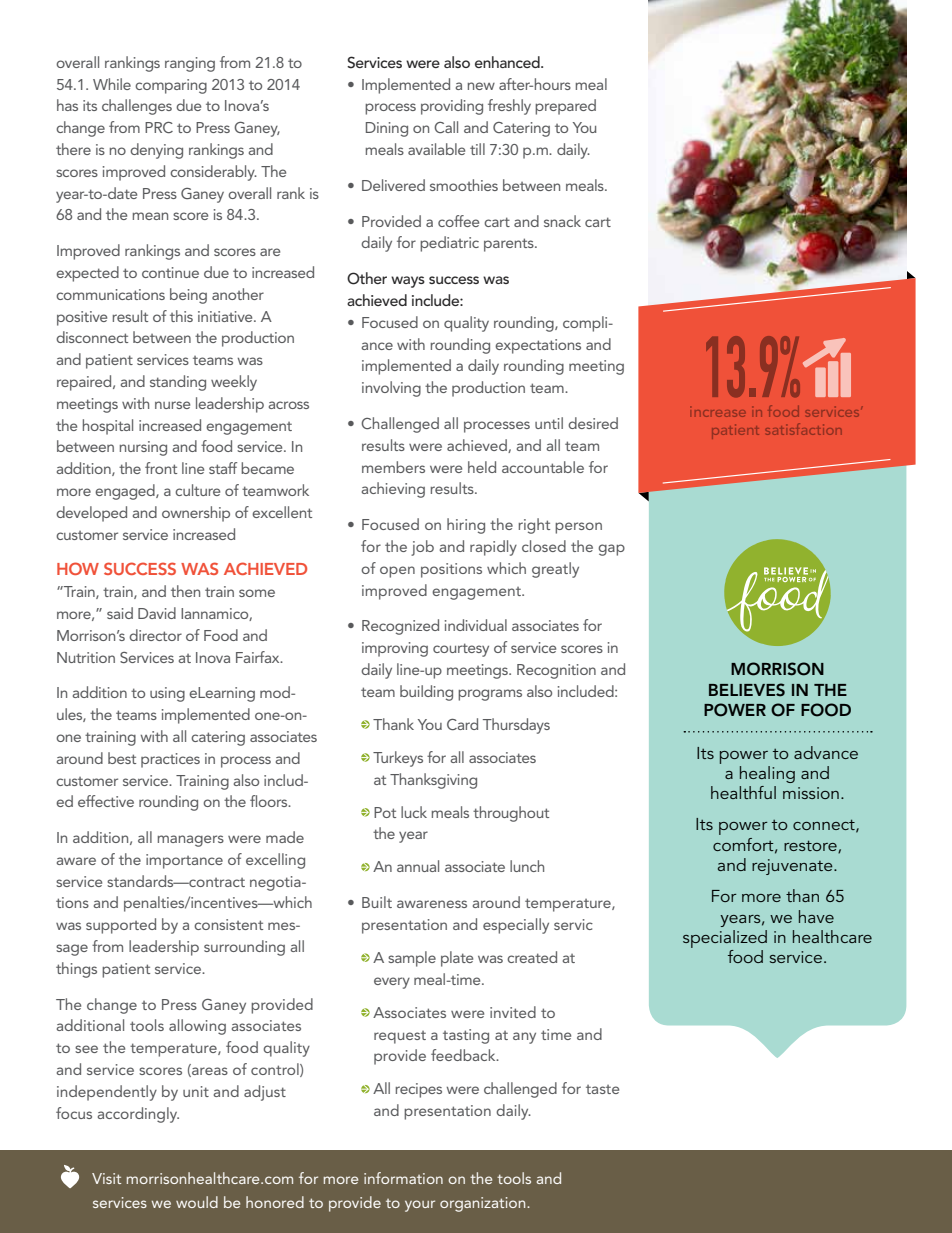  What do you see at coordinates (565, 107) in the screenshot?
I see `prepared` at bounding box center [565, 107].
